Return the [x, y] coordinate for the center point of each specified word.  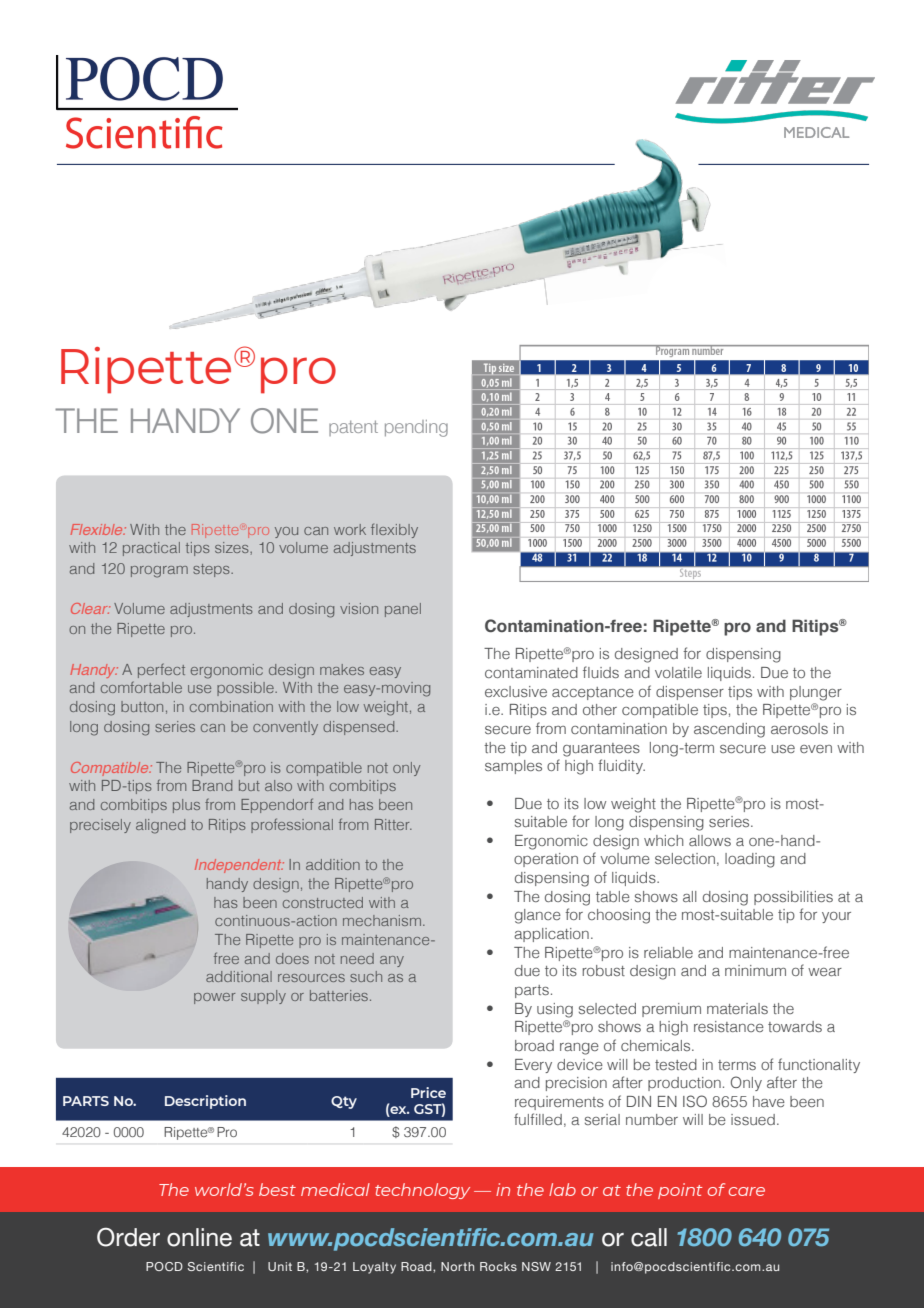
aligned [160, 826]
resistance [729, 1026]
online [199, 1237]
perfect [161, 670]
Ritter [393, 824]
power [214, 998]
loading [750, 860]
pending [416, 428]
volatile [678, 672]
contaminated [531, 672]
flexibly [394, 530]
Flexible [98, 529]
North [457, 1266]
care [747, 1191]
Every [533, 1066]
